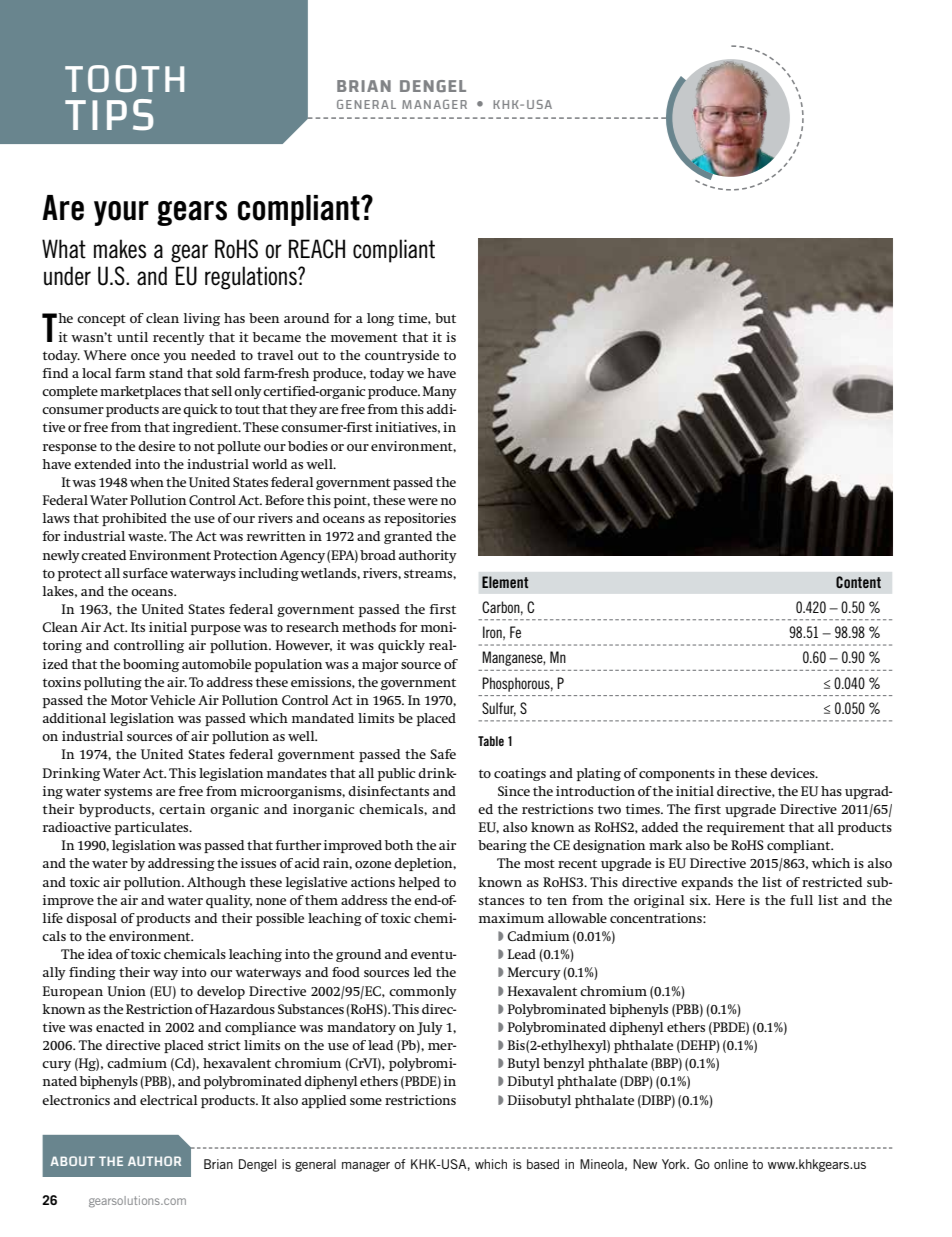 Image resolution: width=952 pixels, height=1237 pixels. I want to click on TIPS, so click(109, 115).
